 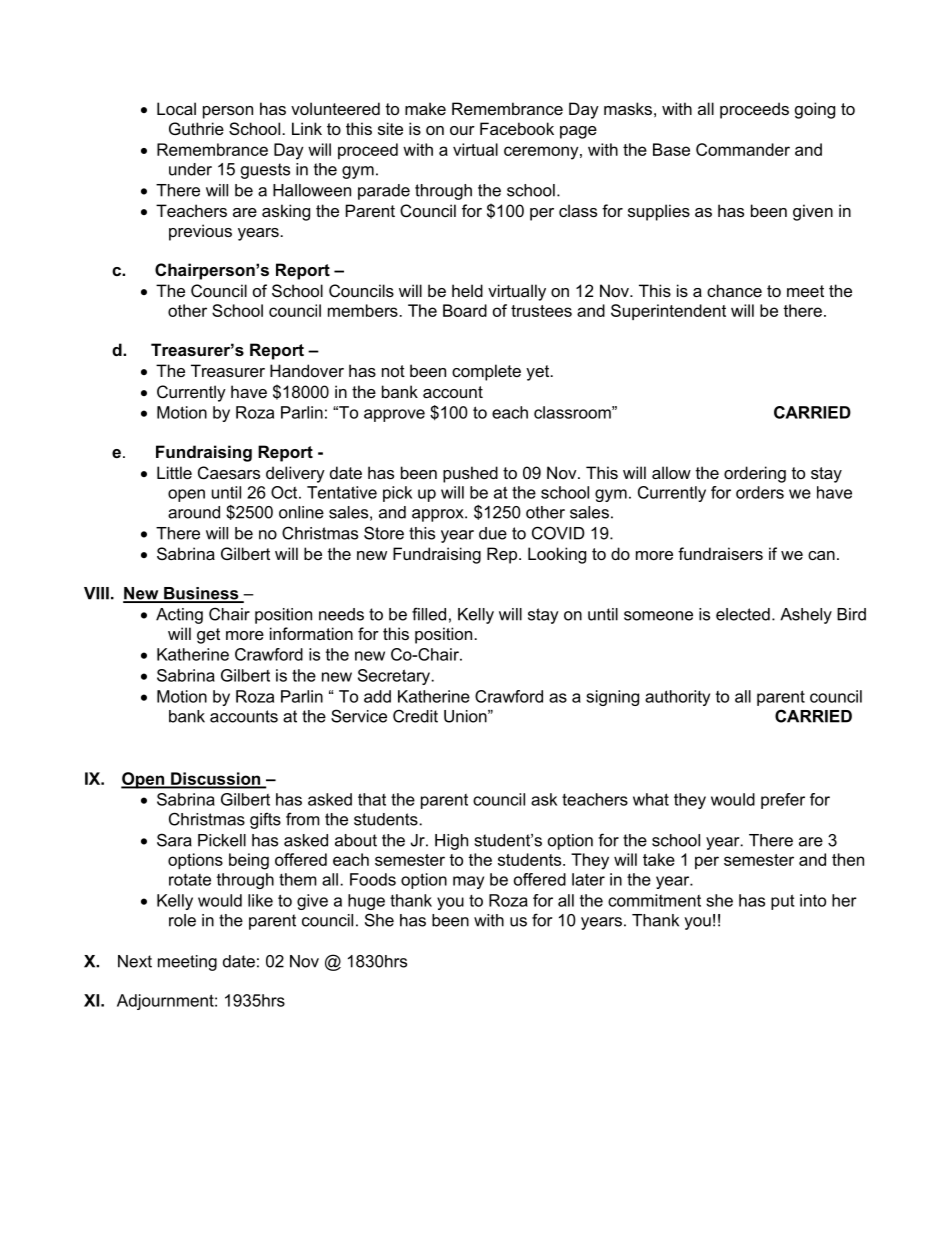 What do you see at coordinates (468, 882) in the screenshot?
I see `may` at bounding box center [468, 882].
